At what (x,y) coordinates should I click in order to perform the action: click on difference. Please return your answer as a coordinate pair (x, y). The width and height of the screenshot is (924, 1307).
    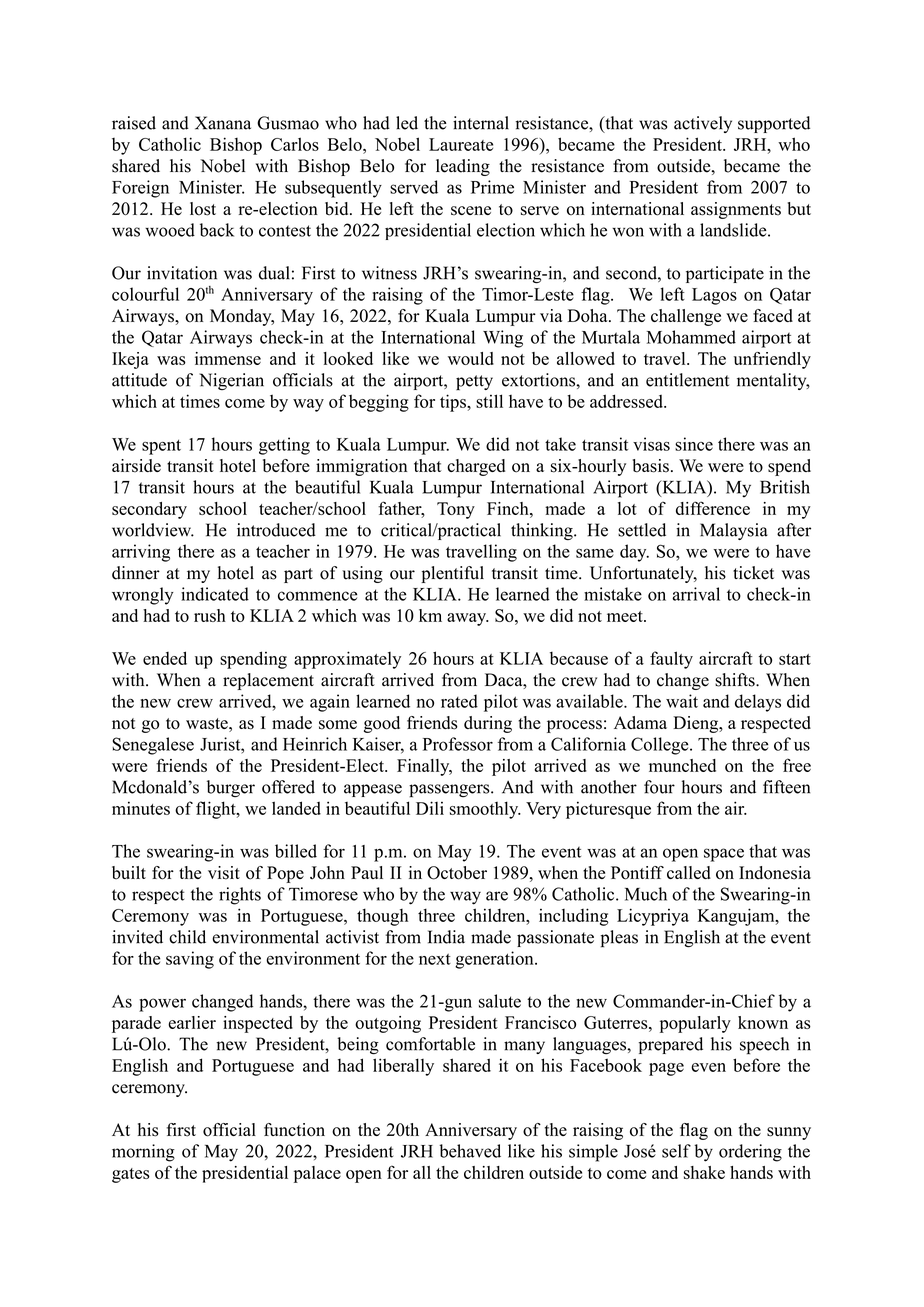
    Looking at the image, I should click on (713, 508).
